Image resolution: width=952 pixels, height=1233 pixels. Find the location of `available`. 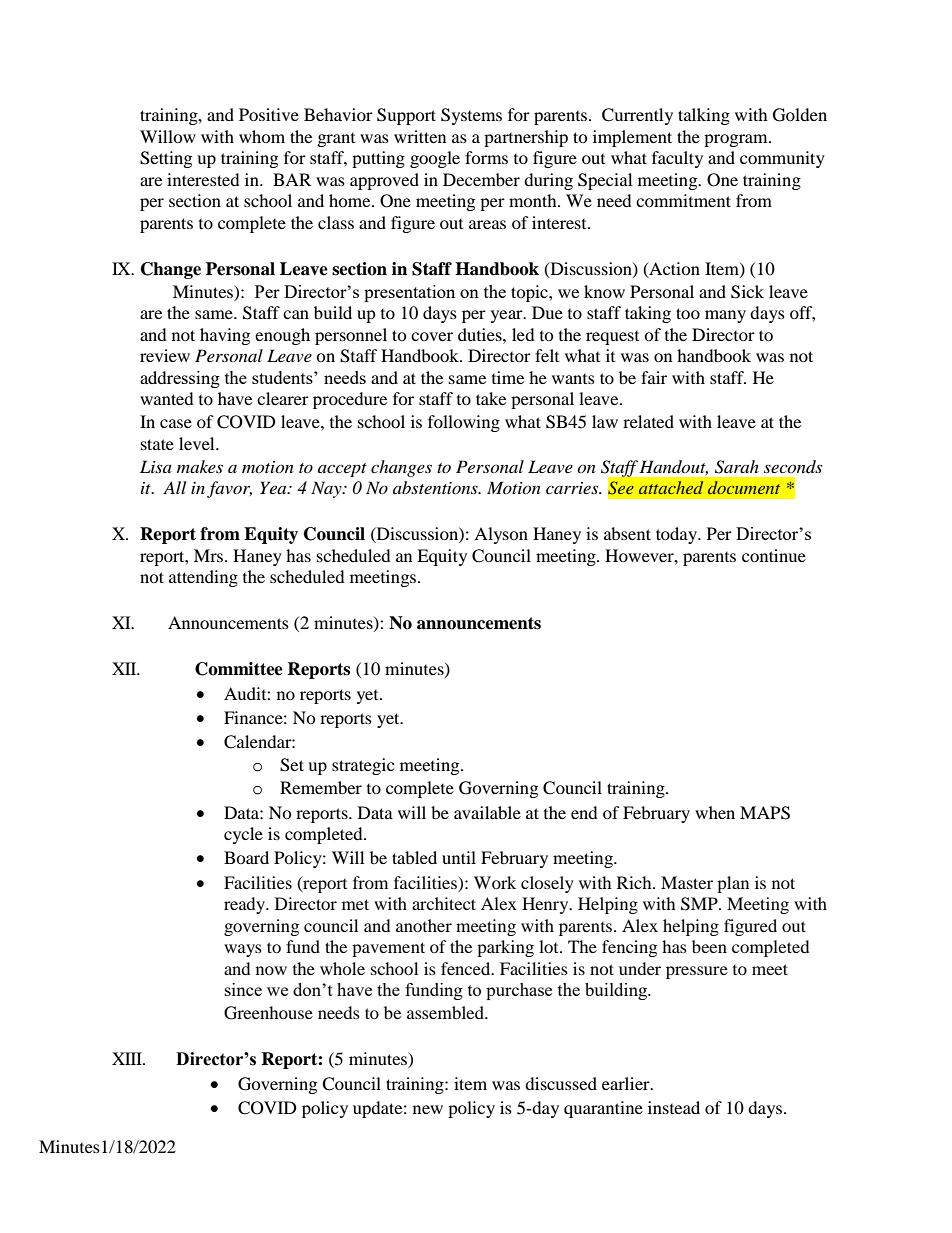

available is located at coordinates (487, 812).
